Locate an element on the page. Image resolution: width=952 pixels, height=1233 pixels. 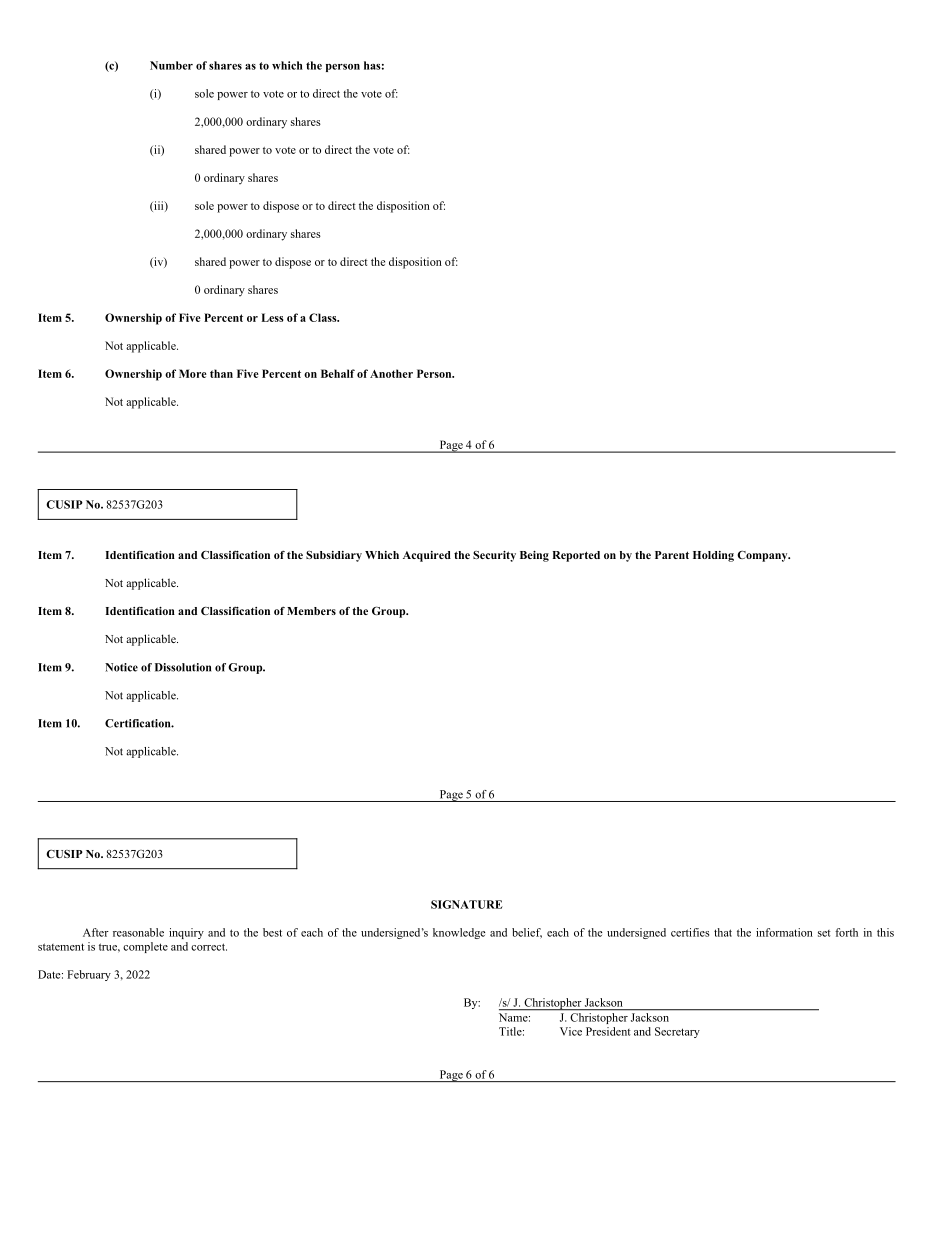
Dissolution is located at coordinates (183, 667).
